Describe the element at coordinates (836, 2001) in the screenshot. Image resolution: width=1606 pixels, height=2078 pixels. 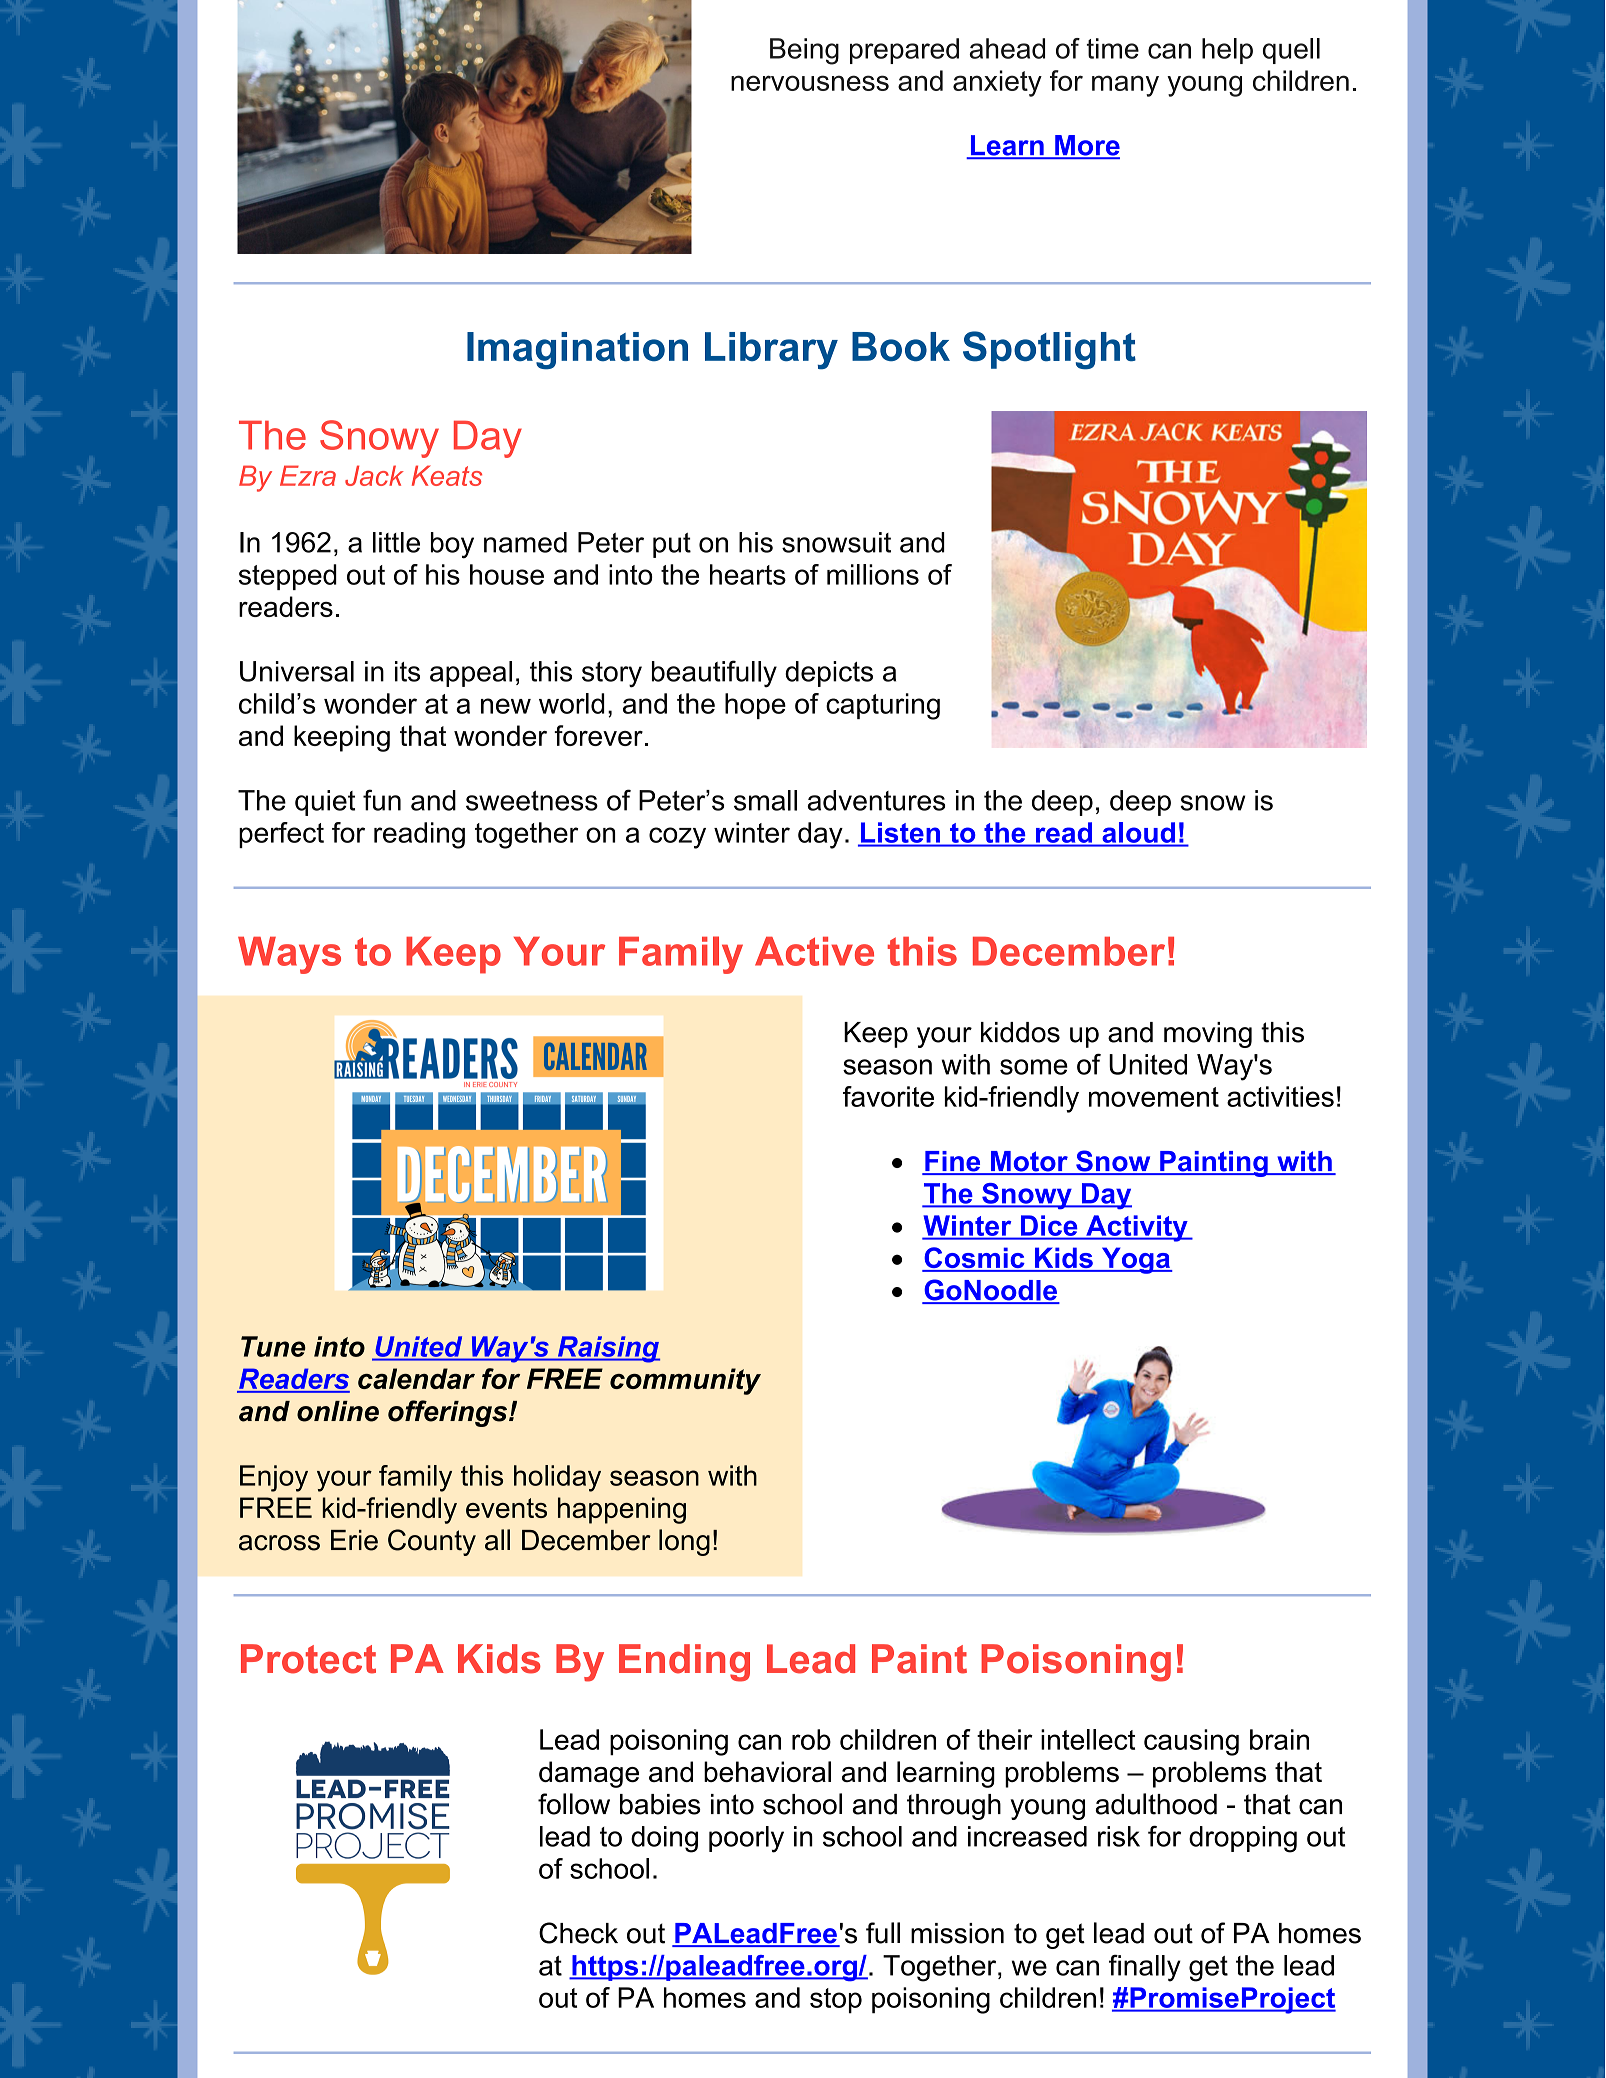
I see `stop` at that location.
